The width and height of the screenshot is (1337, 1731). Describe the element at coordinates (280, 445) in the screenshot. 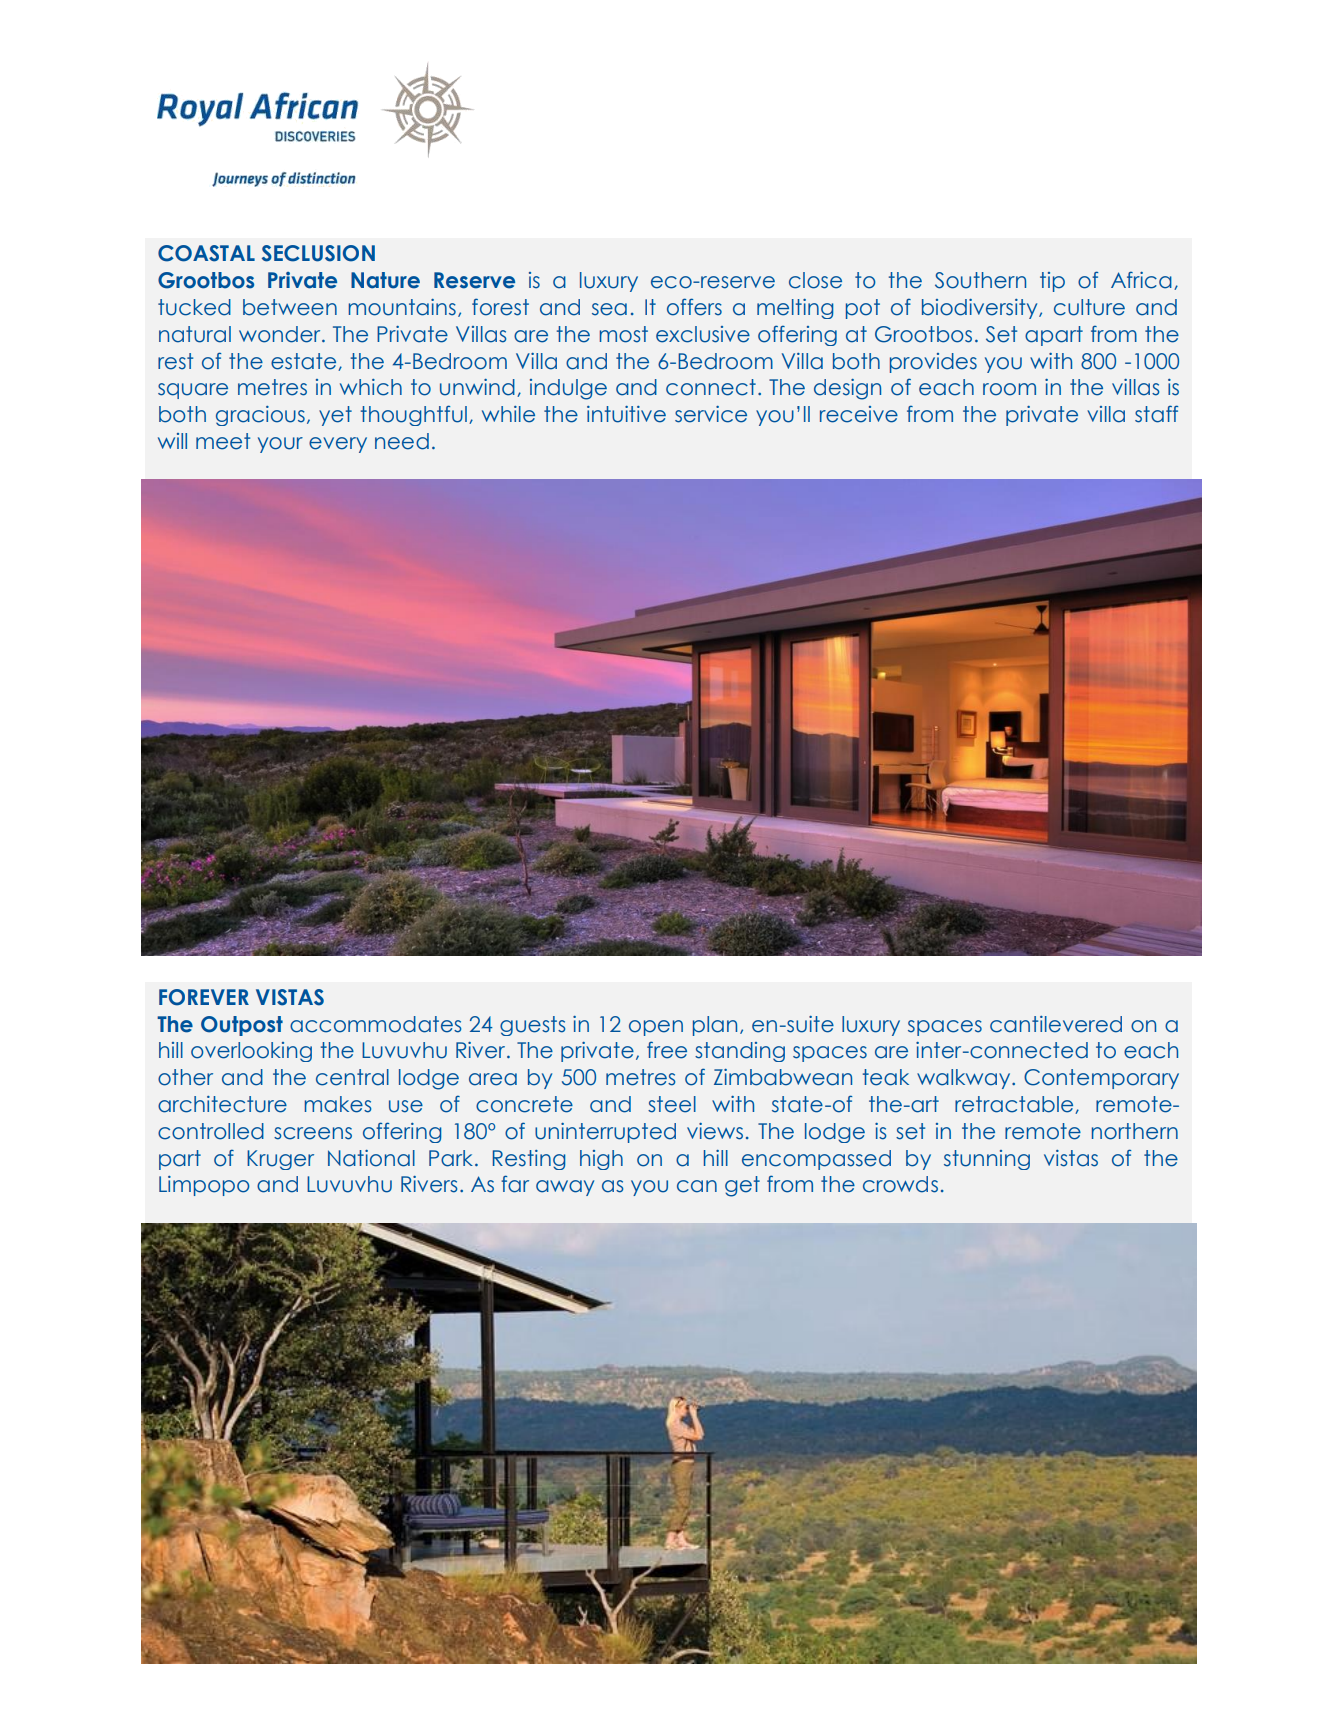

I see `your` at that location.
